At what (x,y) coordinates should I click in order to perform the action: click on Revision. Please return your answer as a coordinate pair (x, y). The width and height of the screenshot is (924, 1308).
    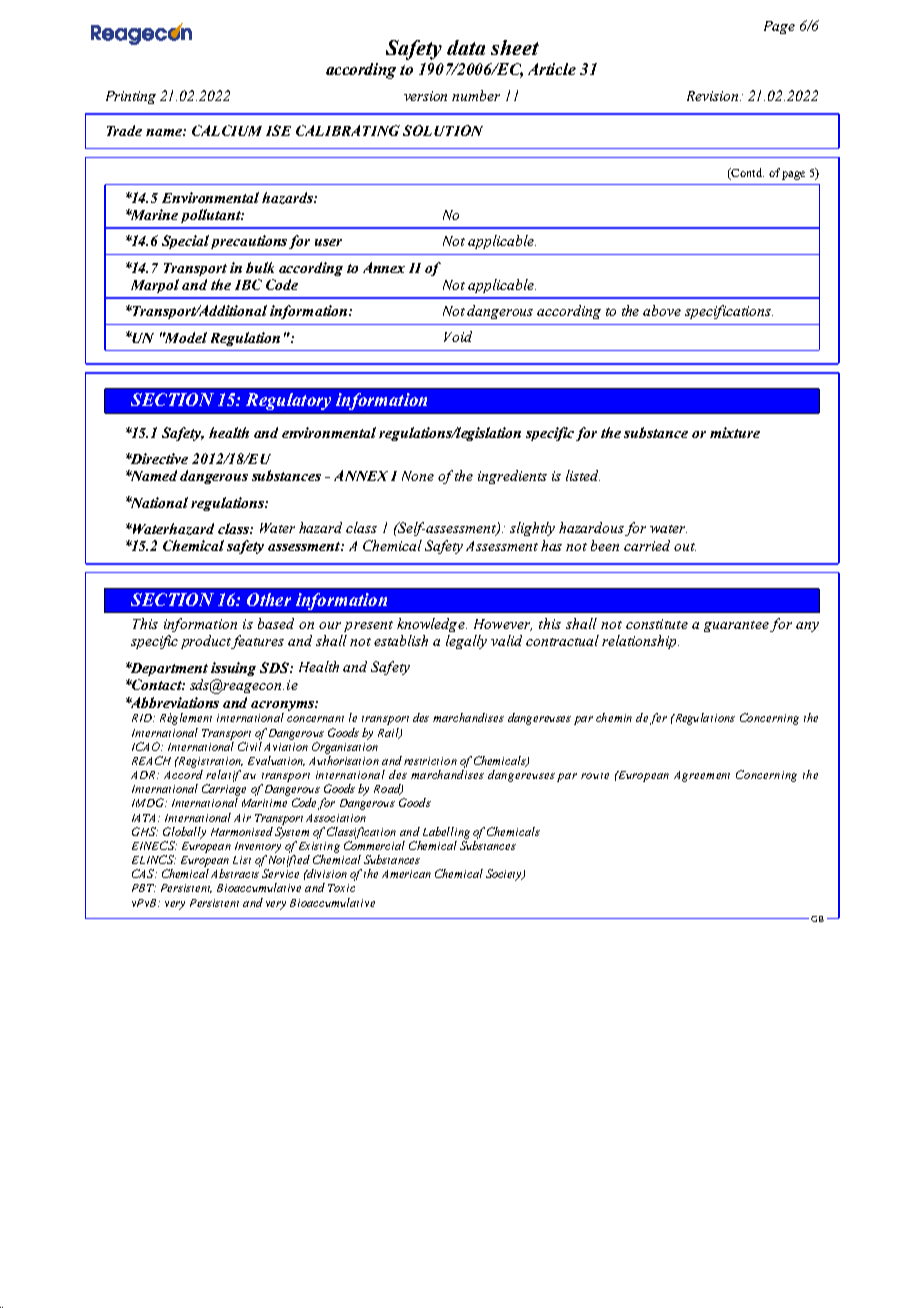
    Looking at the image, I should click on (714, 96).
